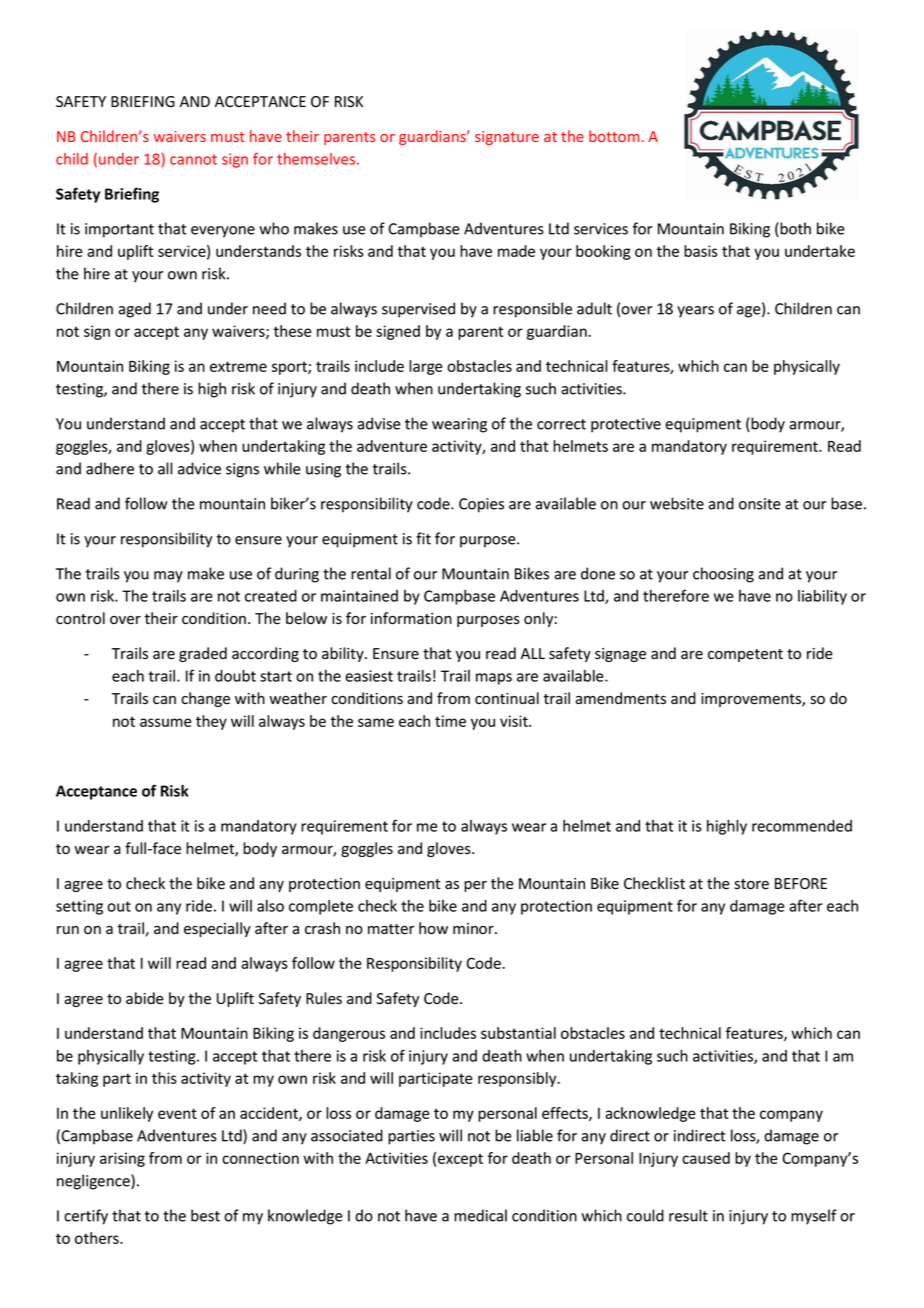  I want to click on themselves, so click(317, 159).
